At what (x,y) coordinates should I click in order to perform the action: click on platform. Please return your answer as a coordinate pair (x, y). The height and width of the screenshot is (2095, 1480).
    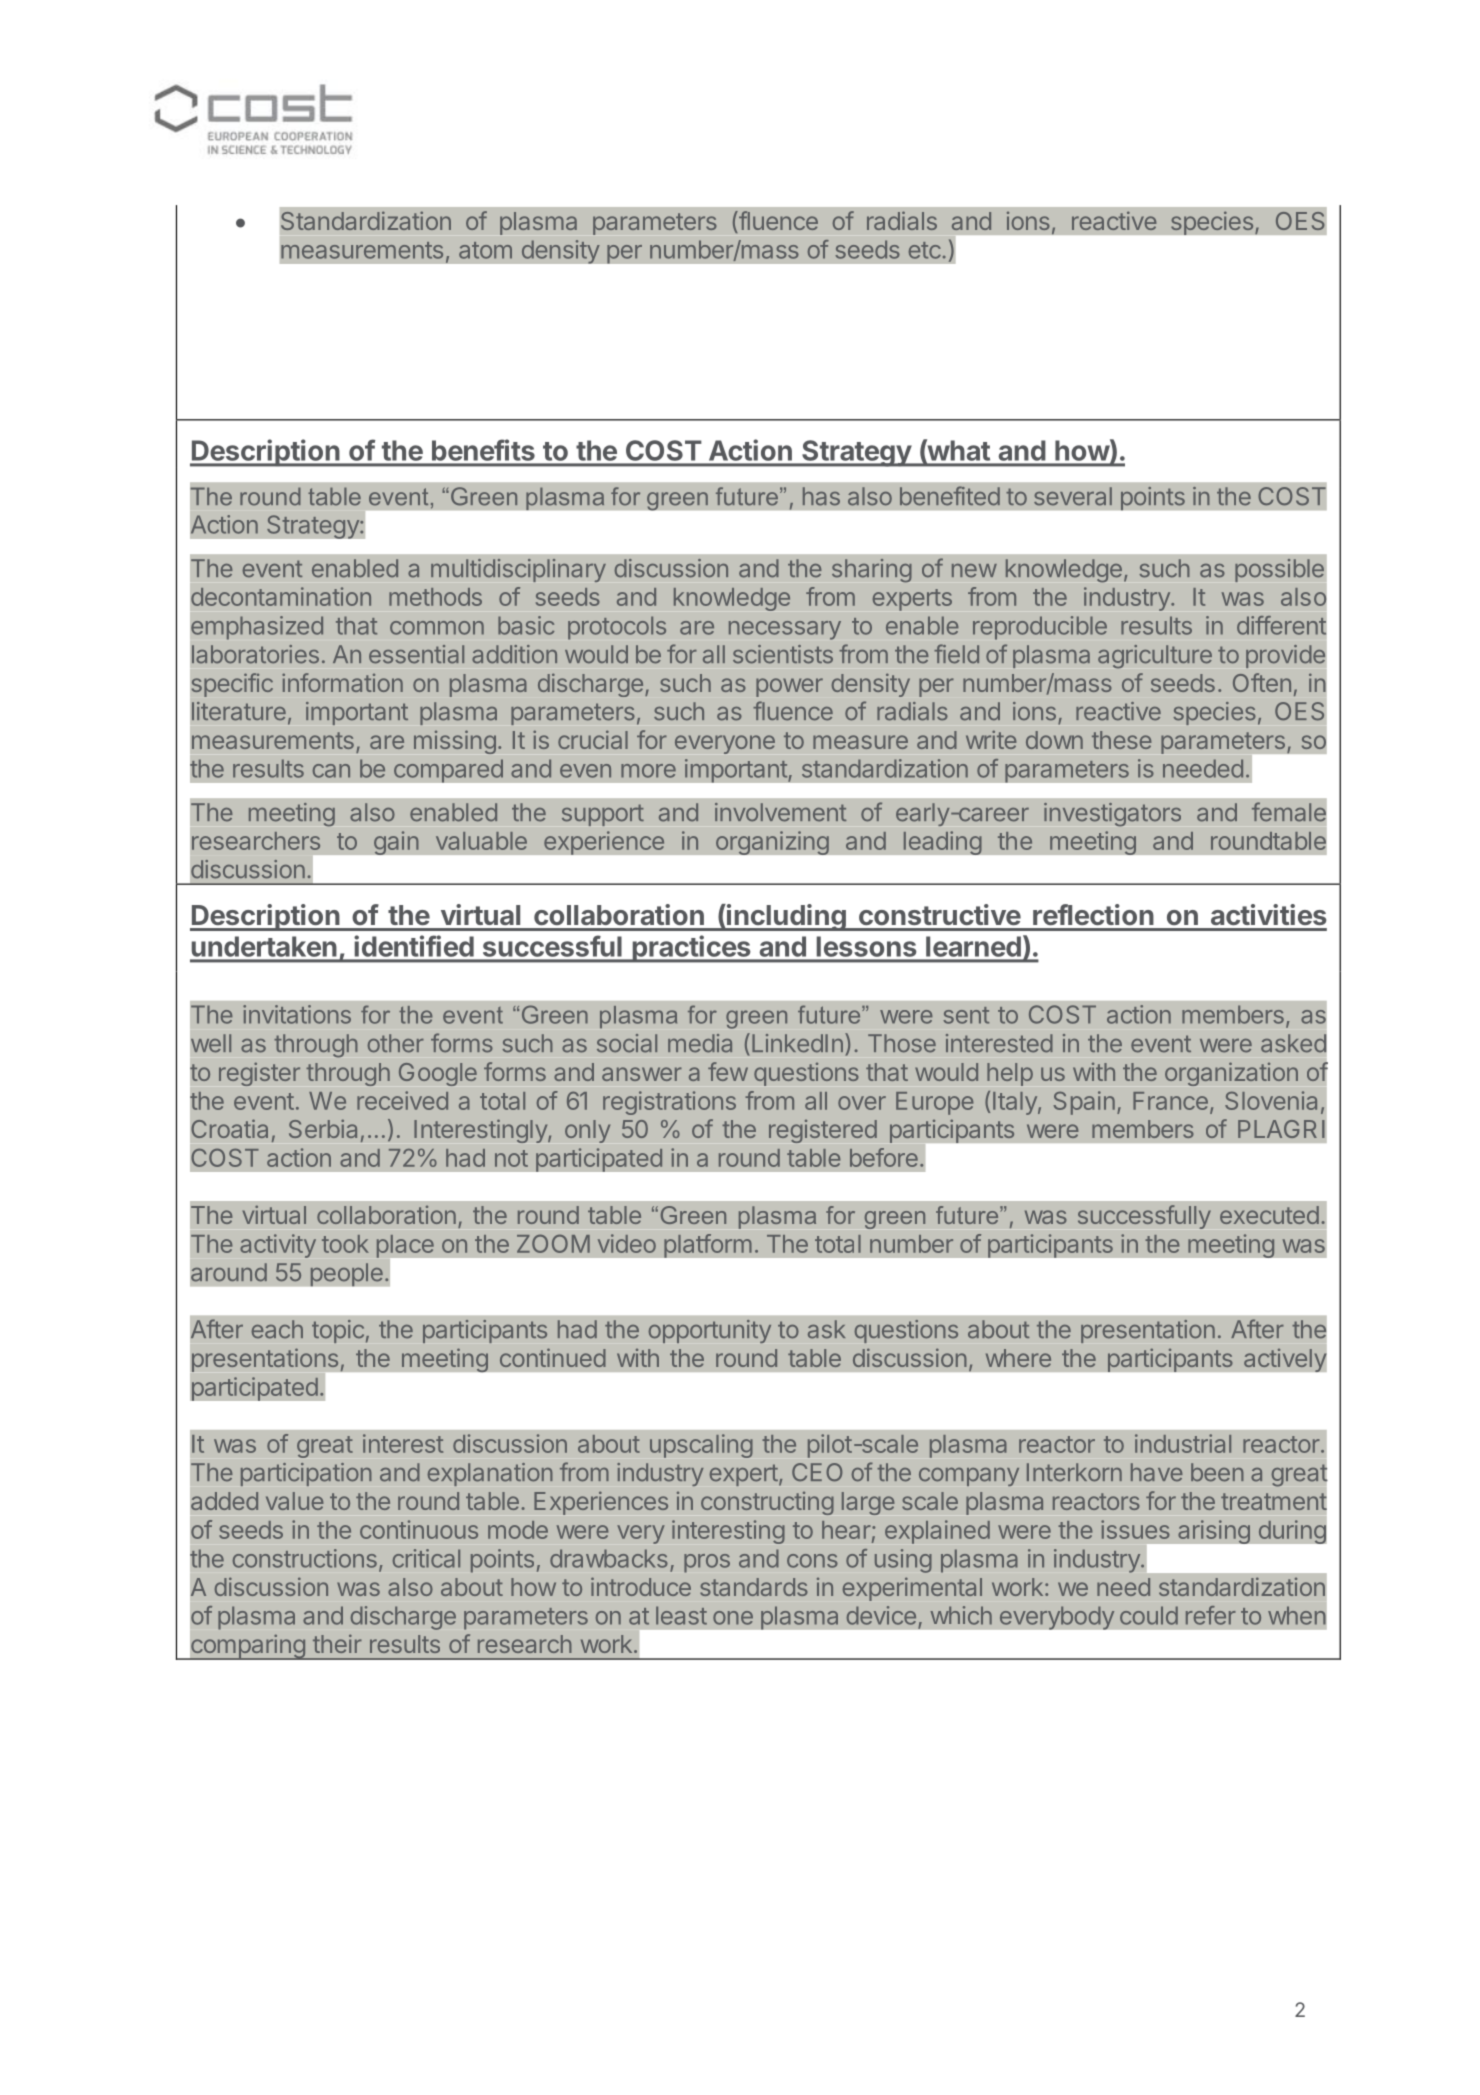
    Looking at the image, I should click on (708, 1246).
